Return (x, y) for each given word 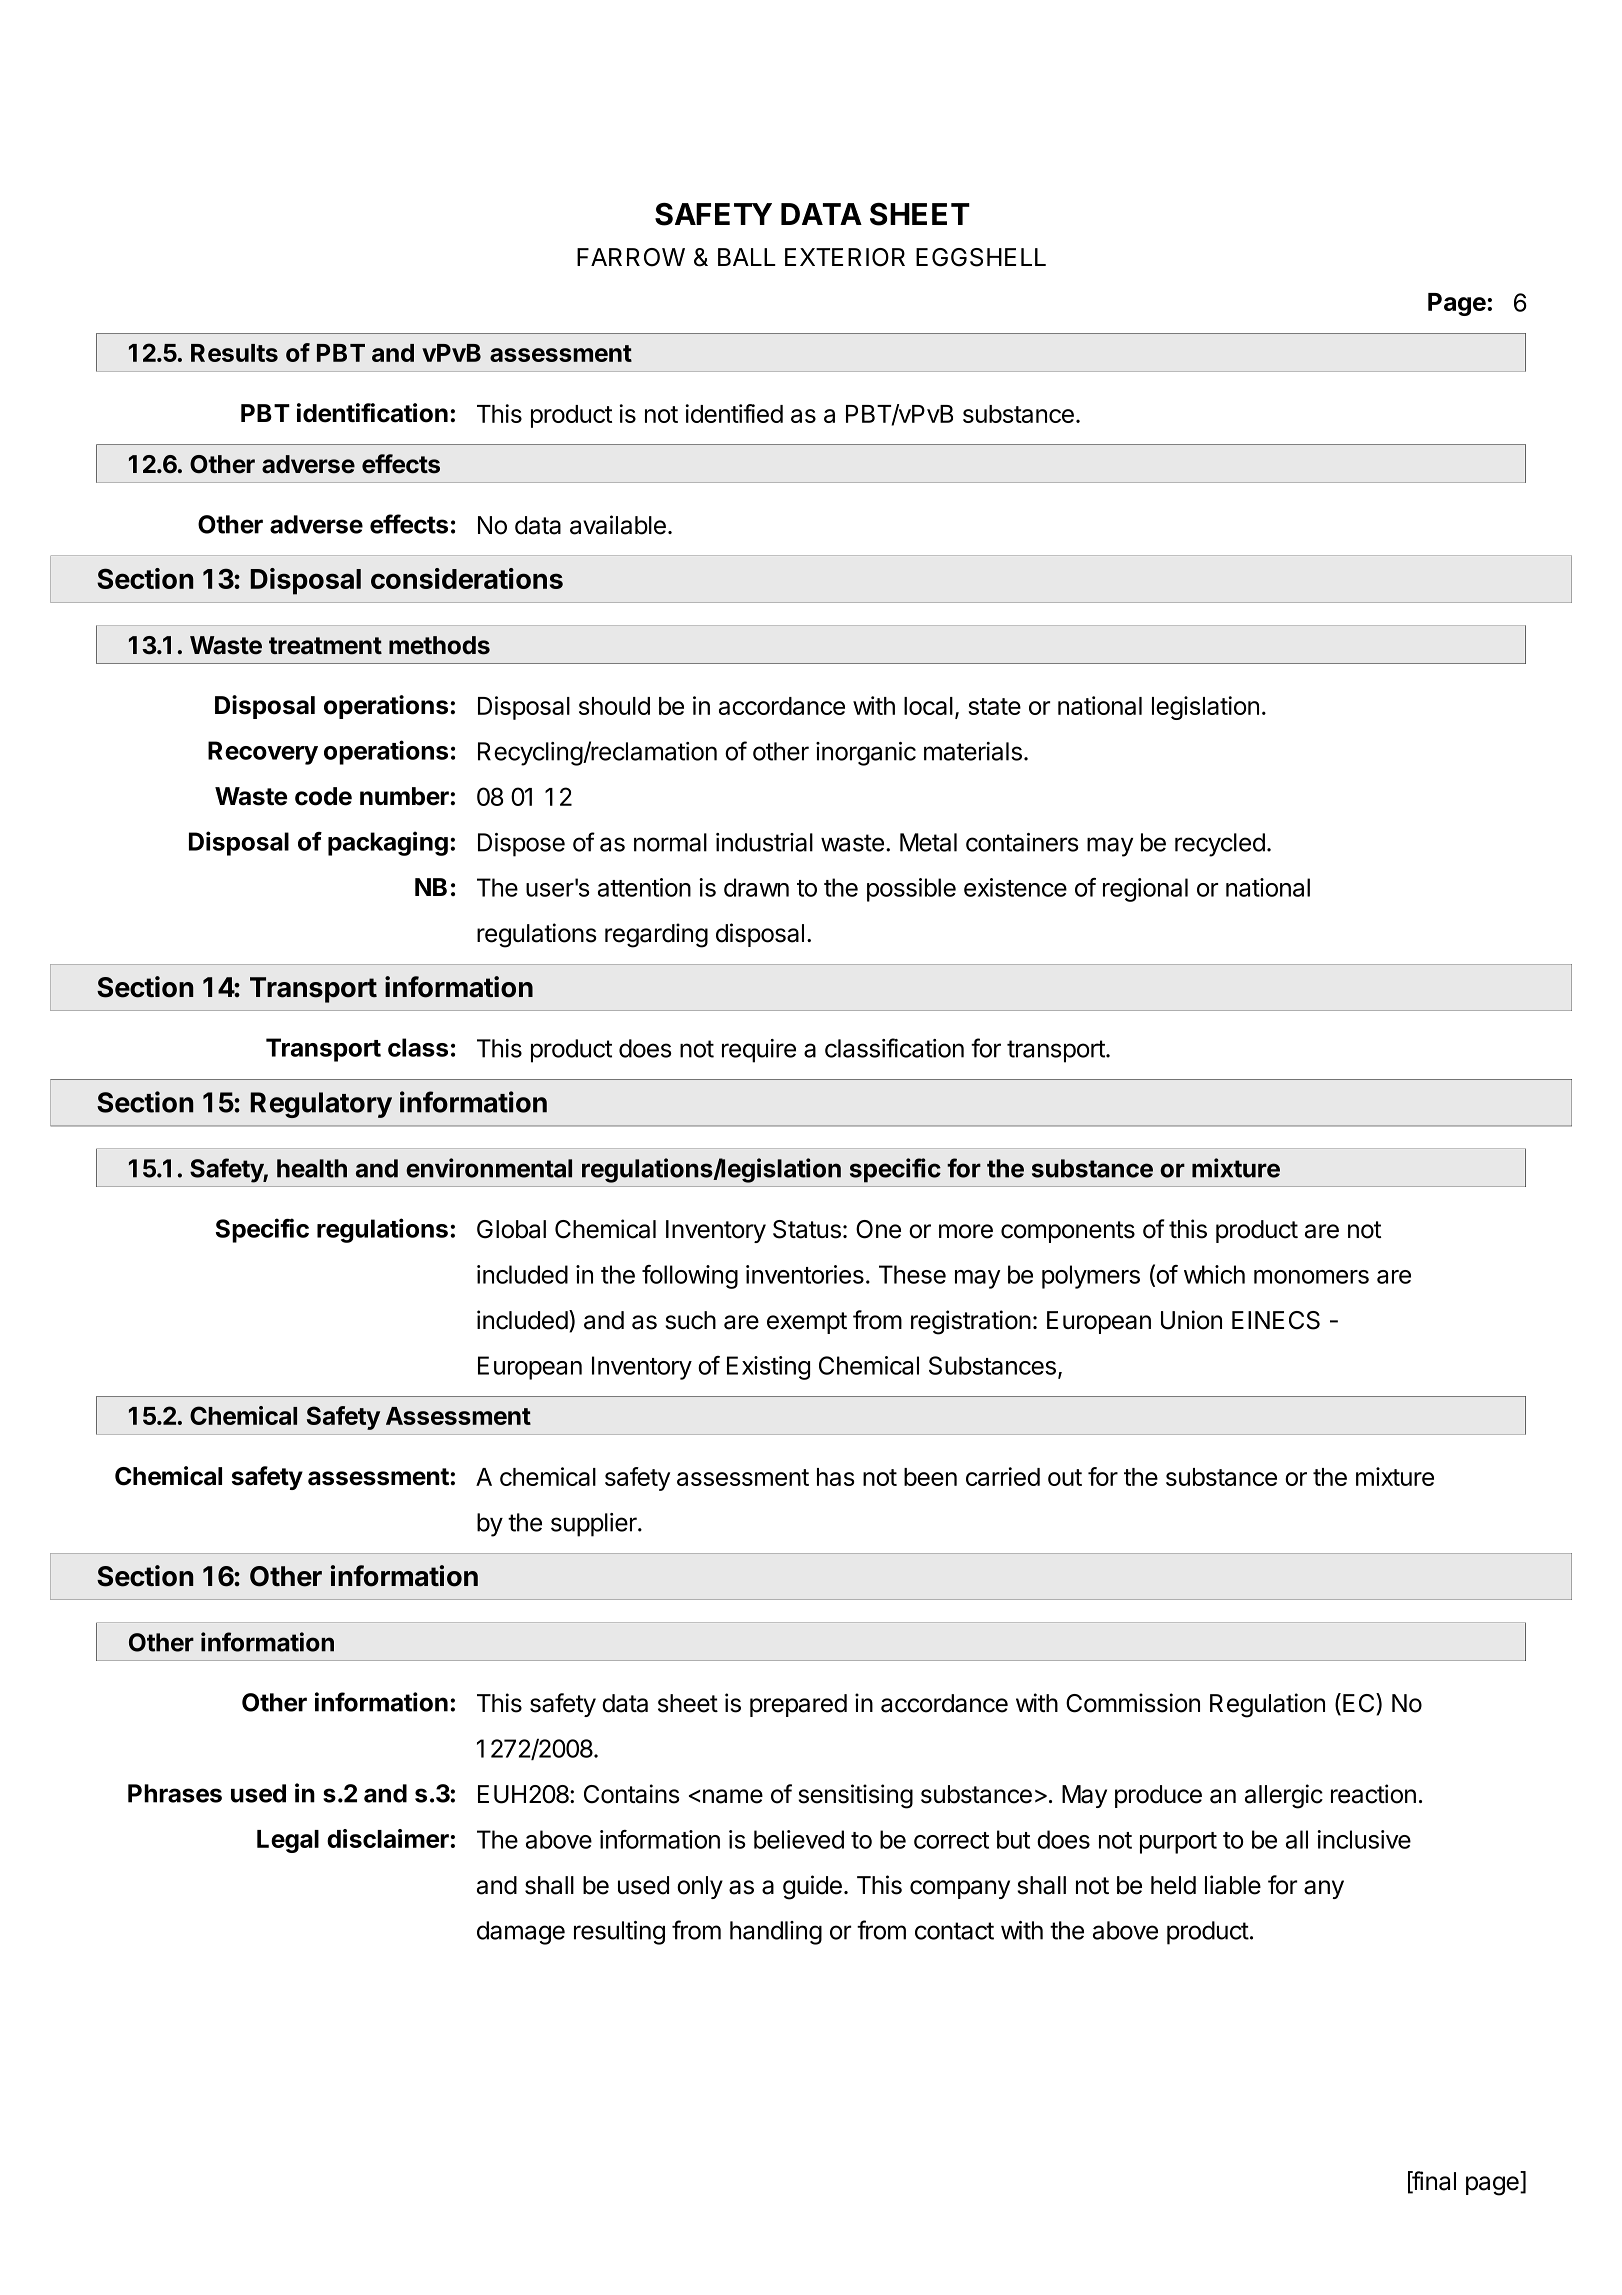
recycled (1220, 845)
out (1065, 1477)
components (1068, 1232)
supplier (595, 1525)
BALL (747, 257)
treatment (325, 646)
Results (234, 353)
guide (812, 1887)
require (759, 1051)
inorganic (866, 754)
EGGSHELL (981, 257)
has (835, 1477)
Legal (288, 1841)
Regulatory (321, 1105)
